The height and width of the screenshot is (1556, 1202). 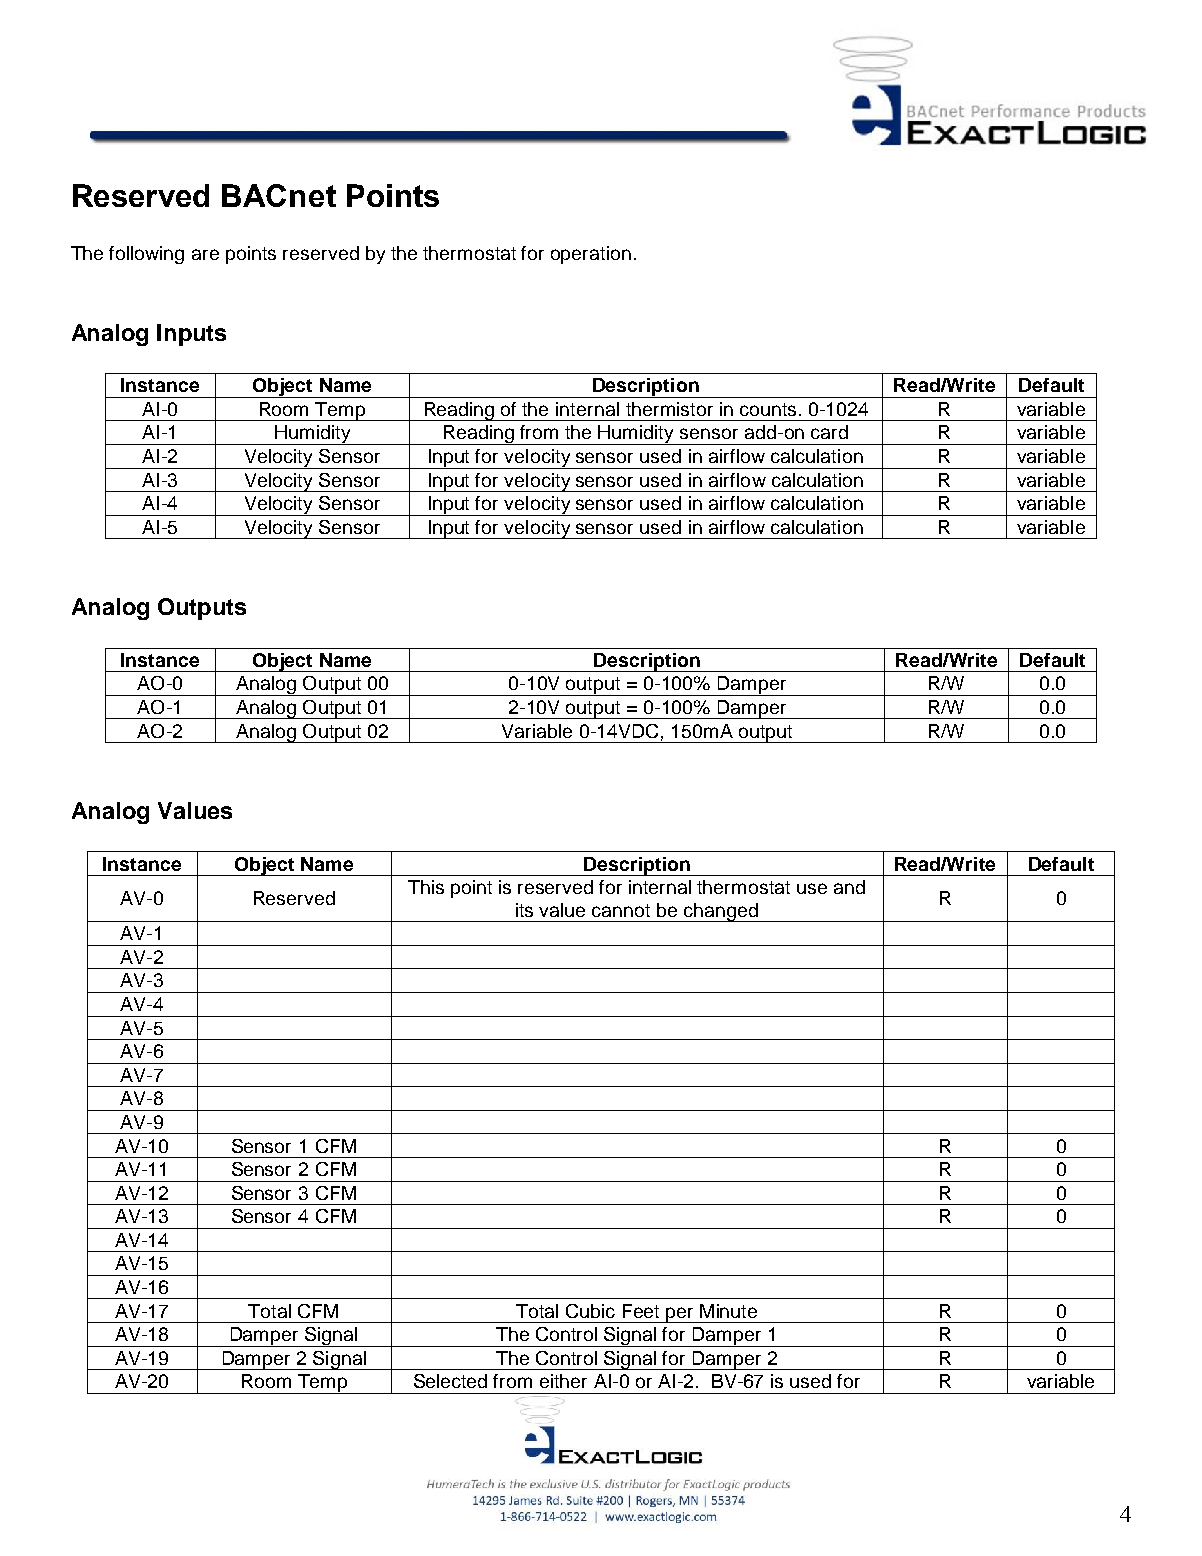 I want to click on counts, so click(x=768, y=409).
